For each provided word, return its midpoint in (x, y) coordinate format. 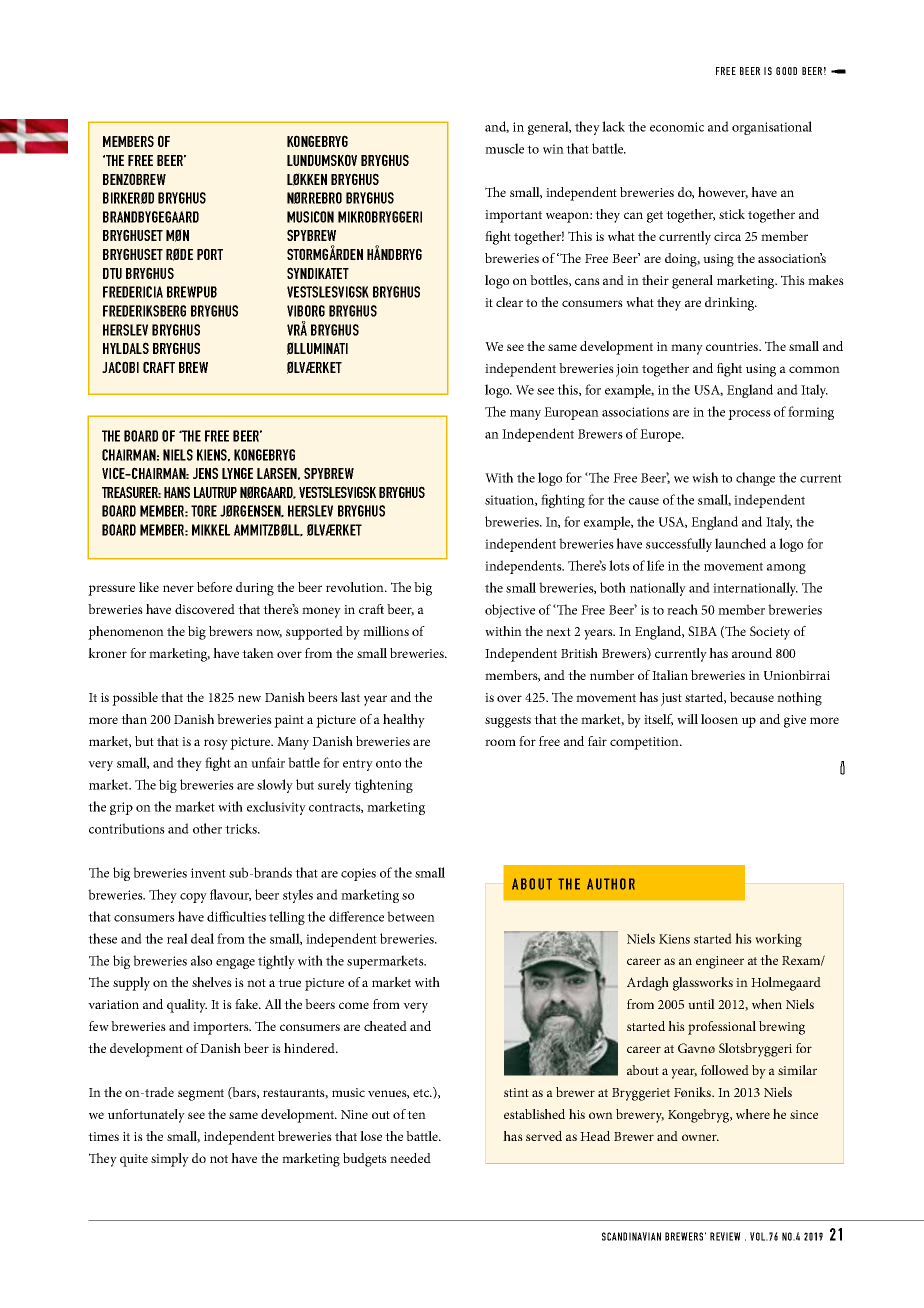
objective (510, 611)
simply (170, 1160)
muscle (504, 148)
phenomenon (126, 633)
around (752, 653)
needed (410, 1158)
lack (613, 126)
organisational (772, 128)
